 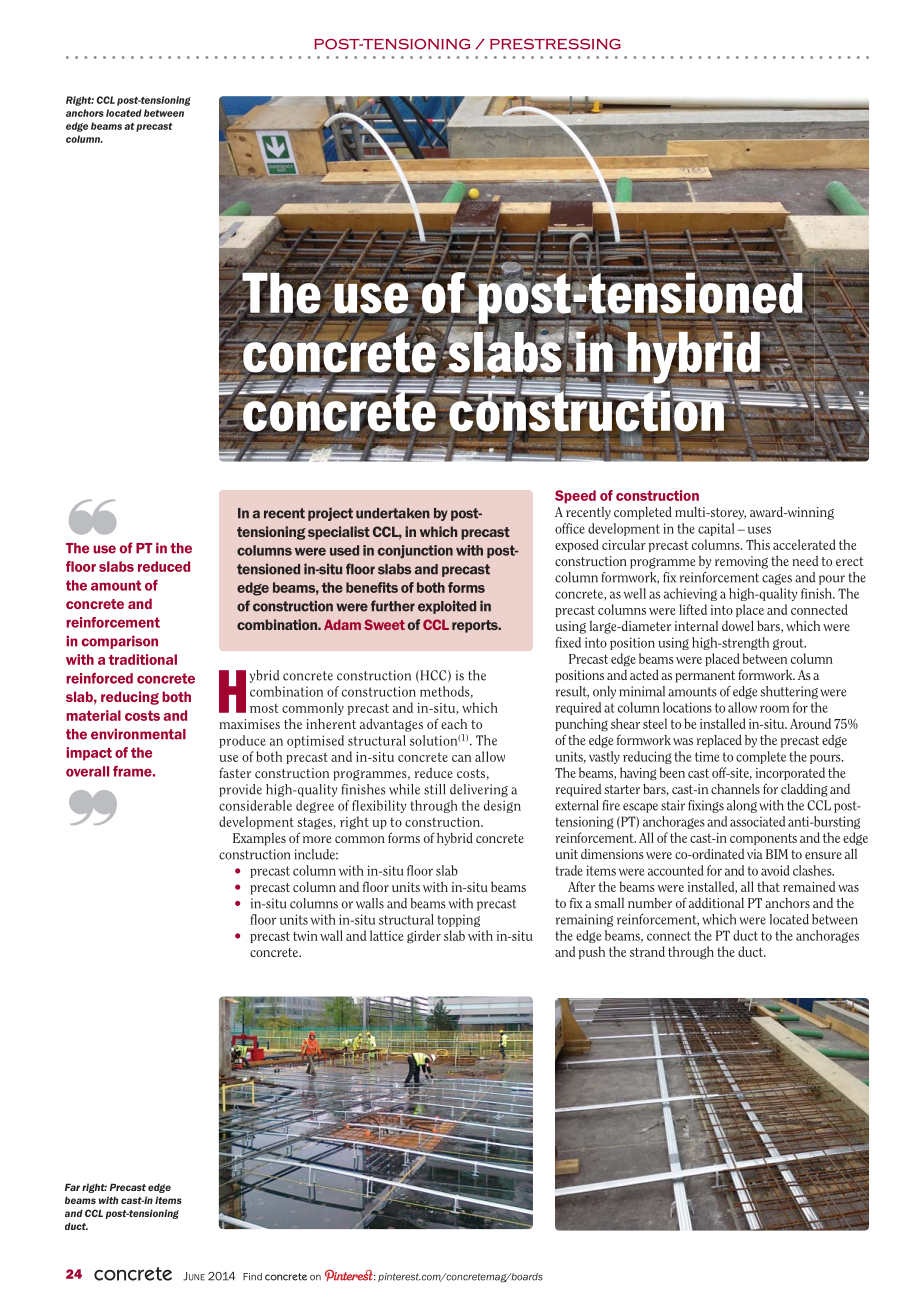 I want to click on twin, so click(x=305, y=936).
